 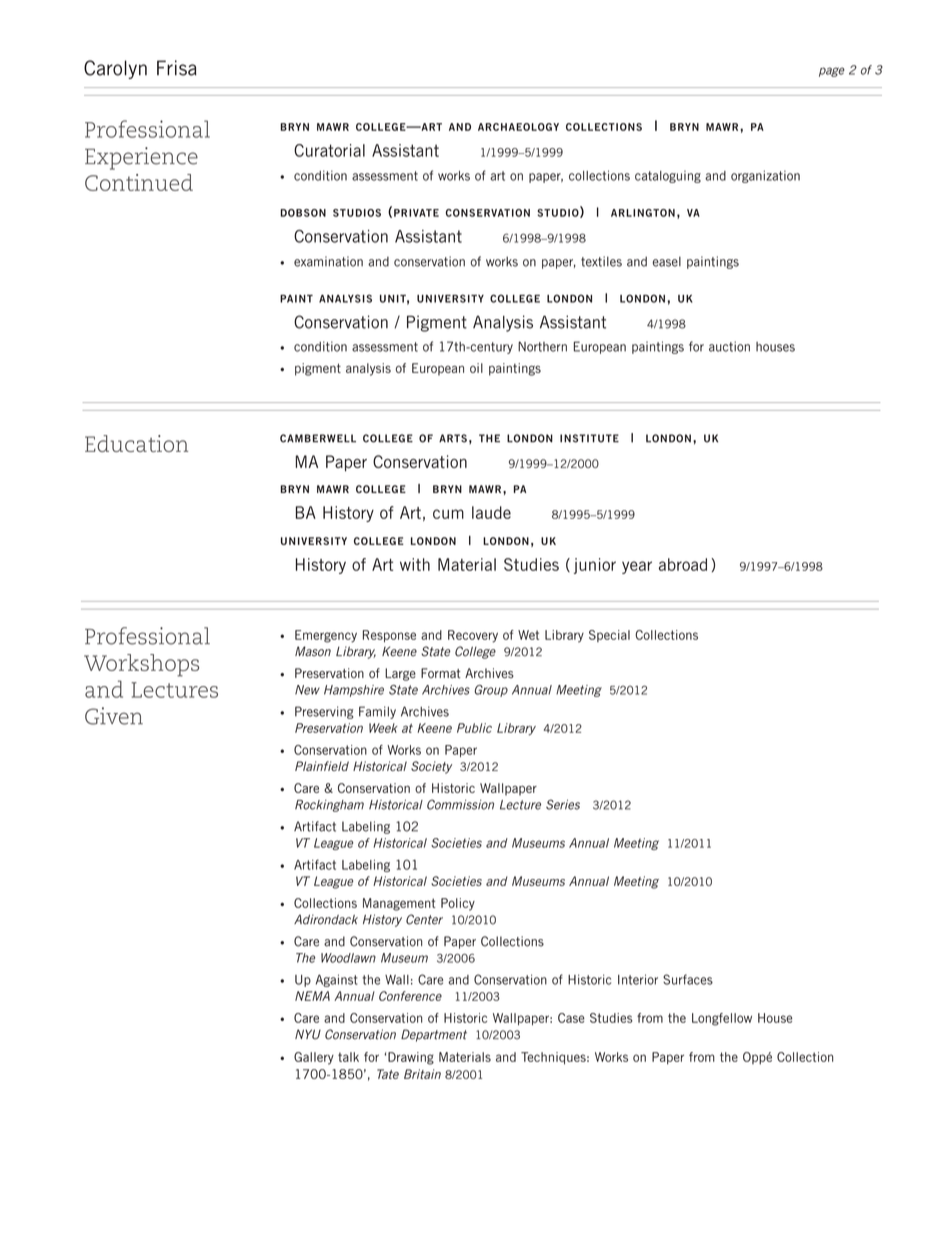 I want to click on laude, so click(x=491, y=512).
